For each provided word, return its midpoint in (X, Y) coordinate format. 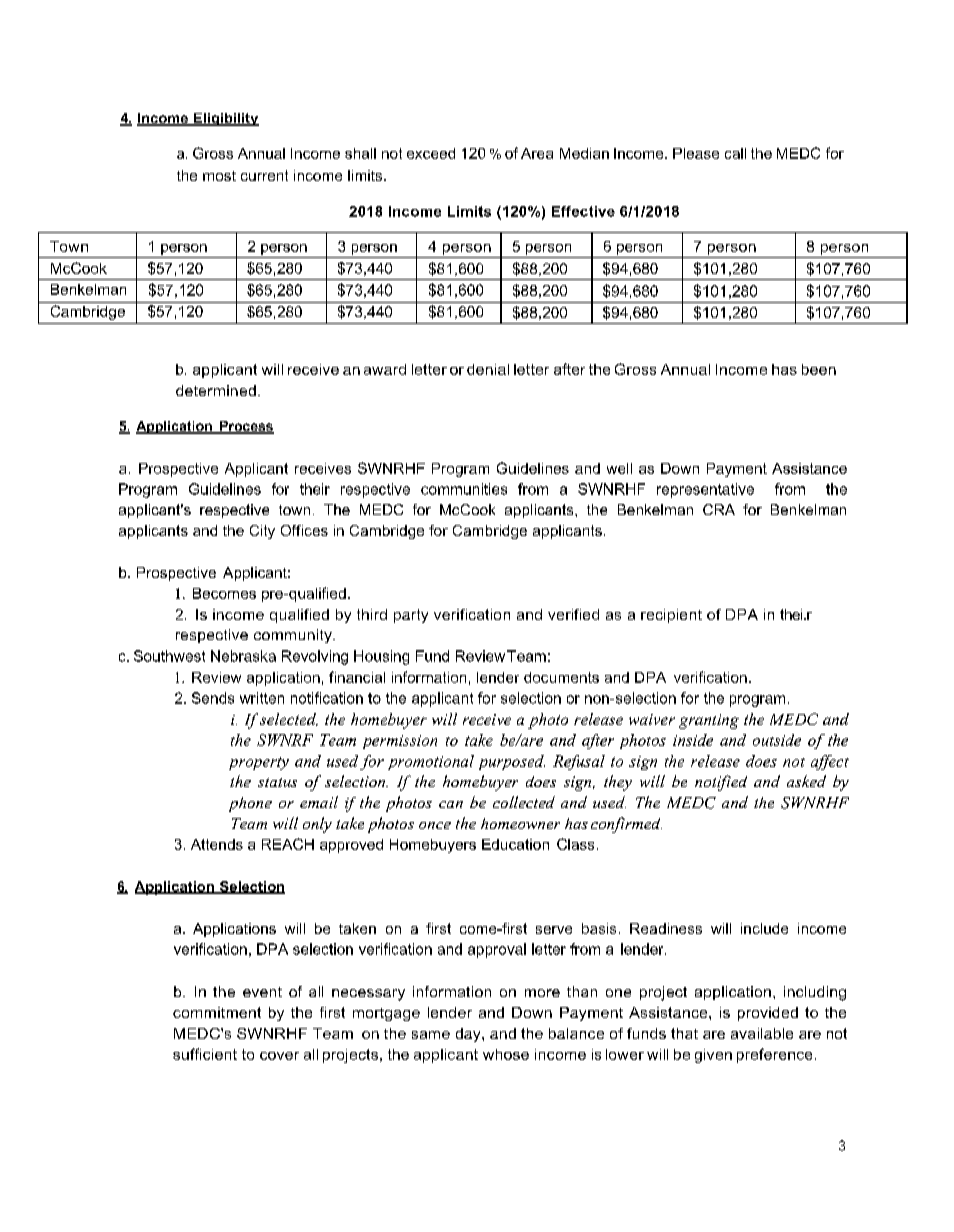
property (259, 763)
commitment (217, 1012)
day (469, 1035)
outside (777, 740)
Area (537, 153)
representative (705, 490)
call (735, 153)
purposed (512, 762)
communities (464, 489)
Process (246, 427)
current (264, 175)
